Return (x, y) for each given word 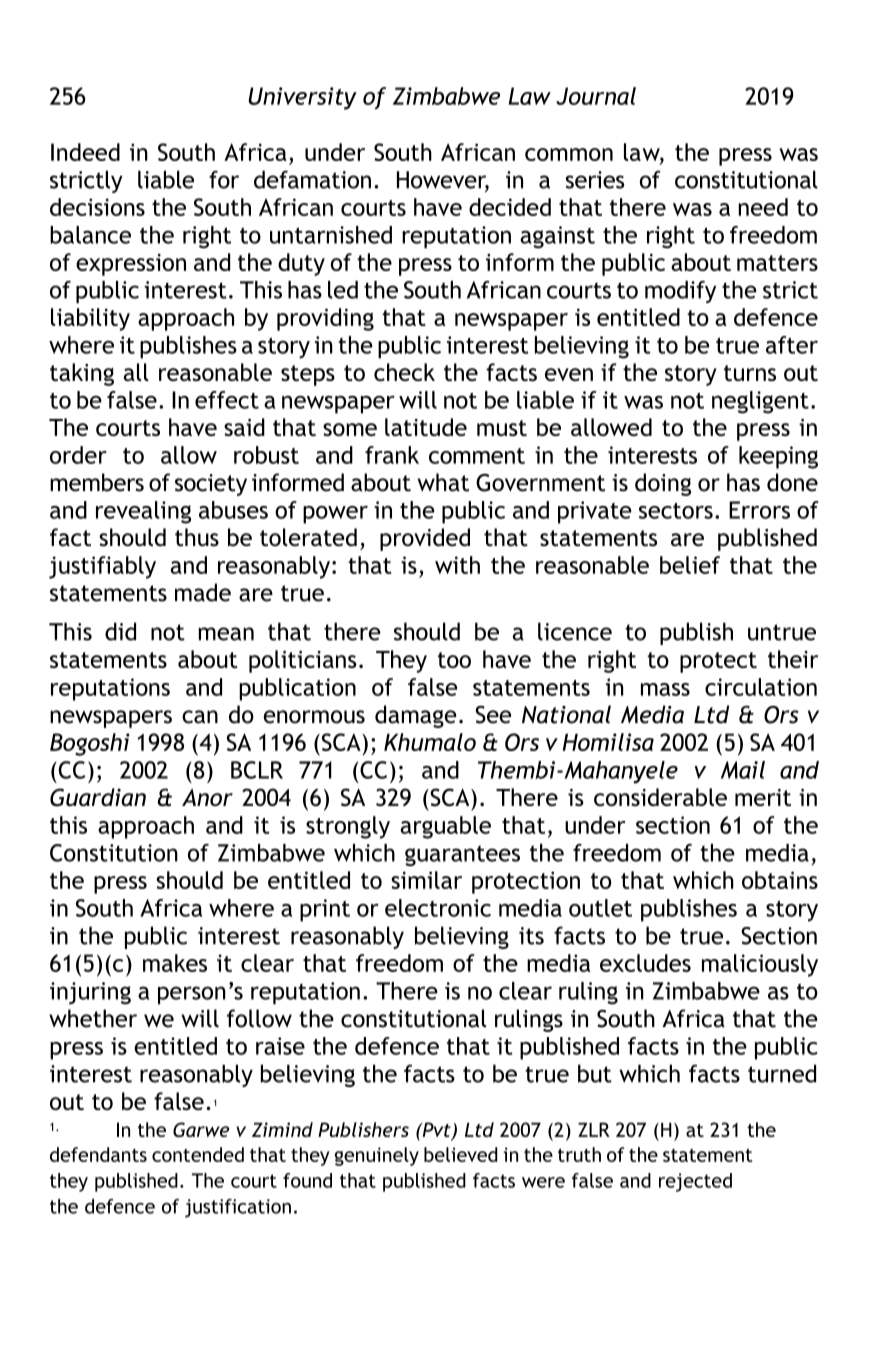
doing (663, 484)
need (763, 207)
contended (198, 1154)
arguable (445, 827)
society (211, 485)
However (443, 181)
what (443, 482)
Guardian (98, 797)
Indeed (85, 152)
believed (460, 1154)
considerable (660, 797)
